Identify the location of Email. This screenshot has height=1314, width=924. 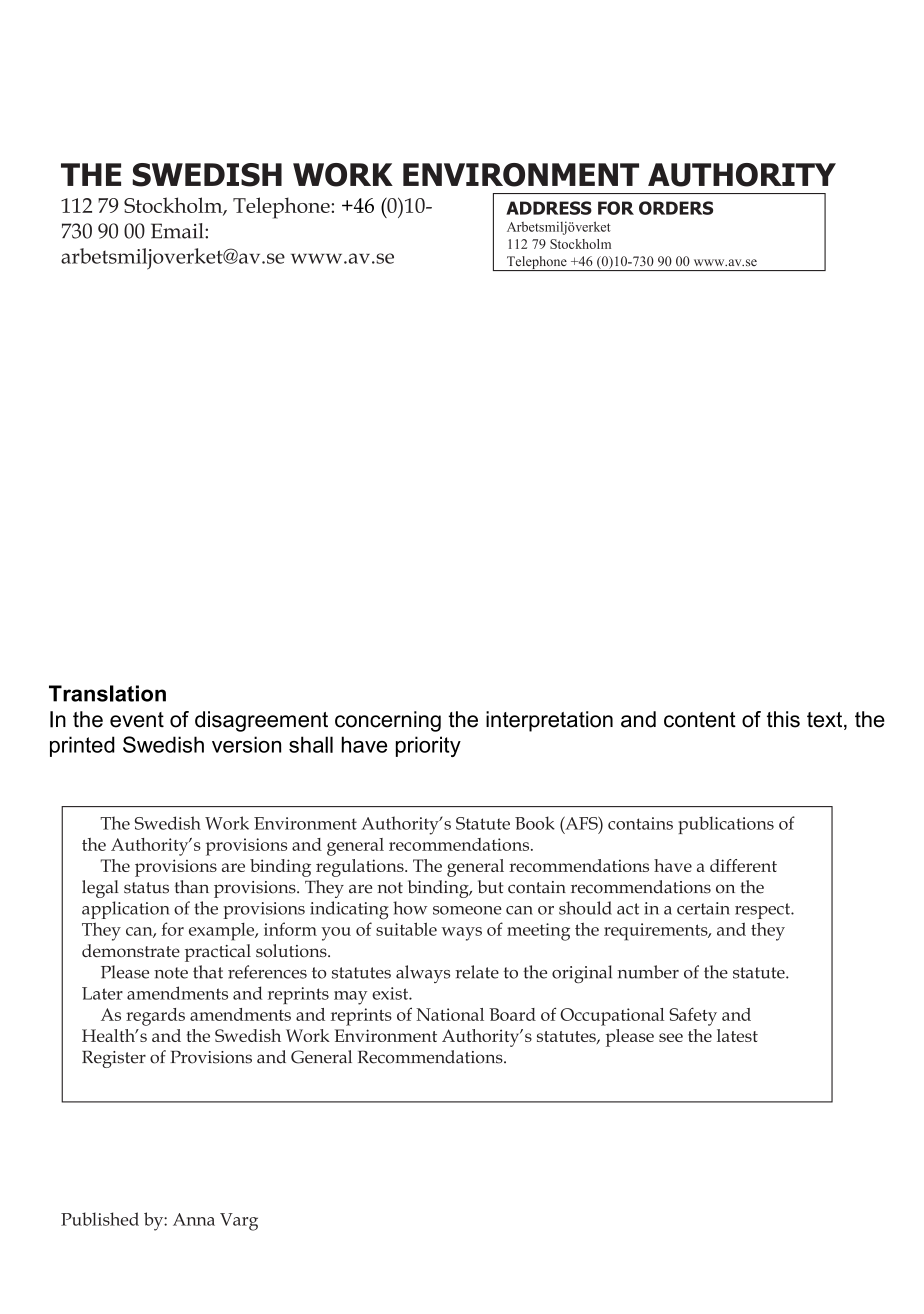
(178, 231).
